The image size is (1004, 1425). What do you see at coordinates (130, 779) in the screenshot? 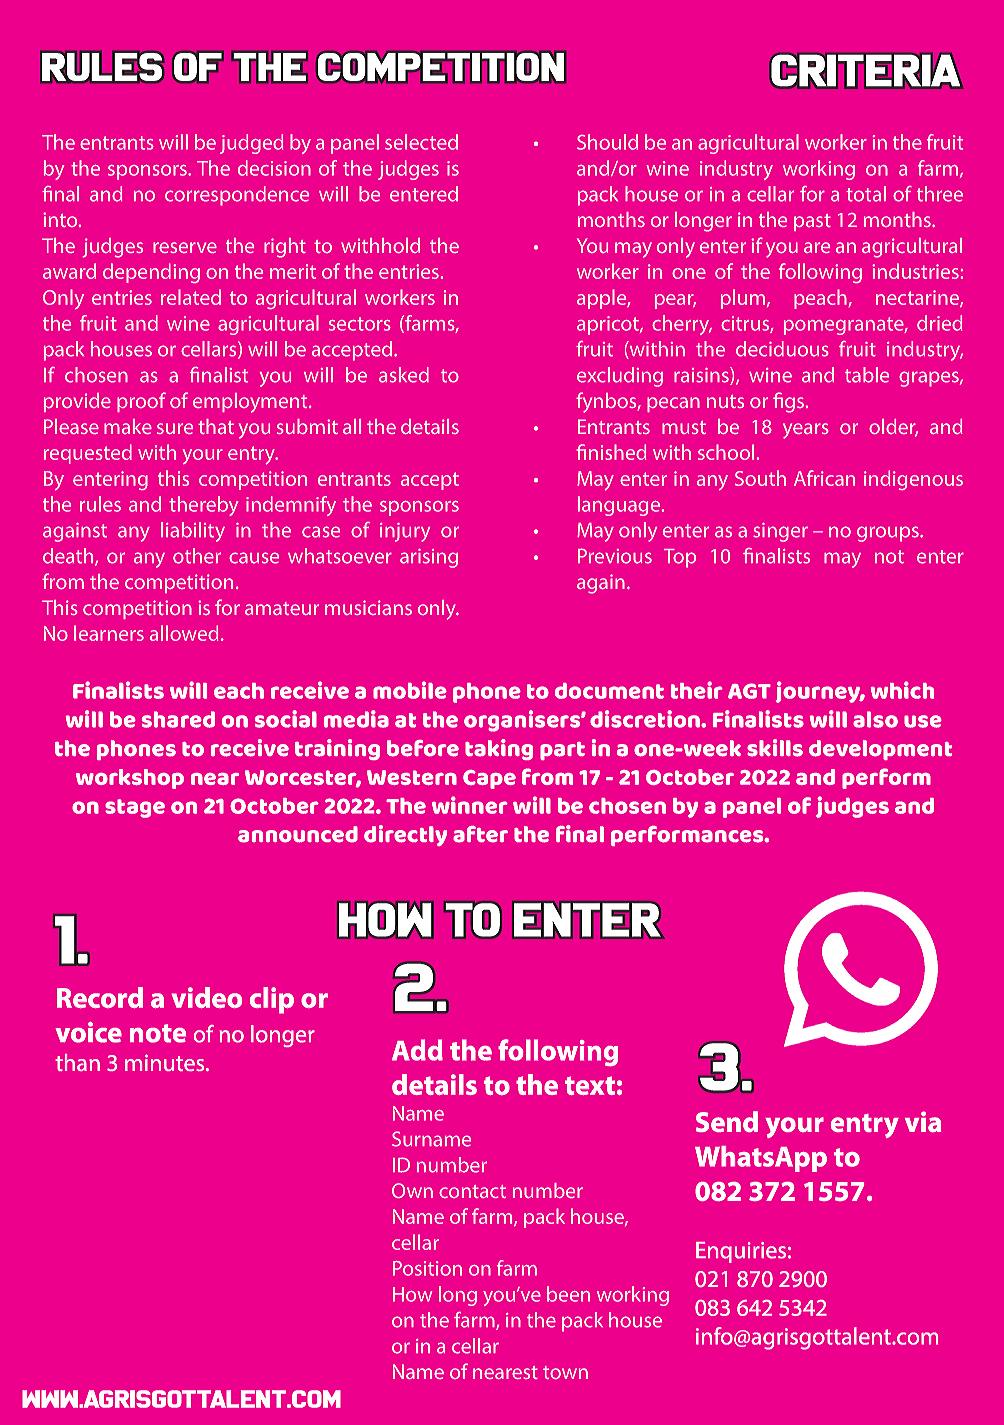
I see `workshop` at bounding box center [130, 779].
